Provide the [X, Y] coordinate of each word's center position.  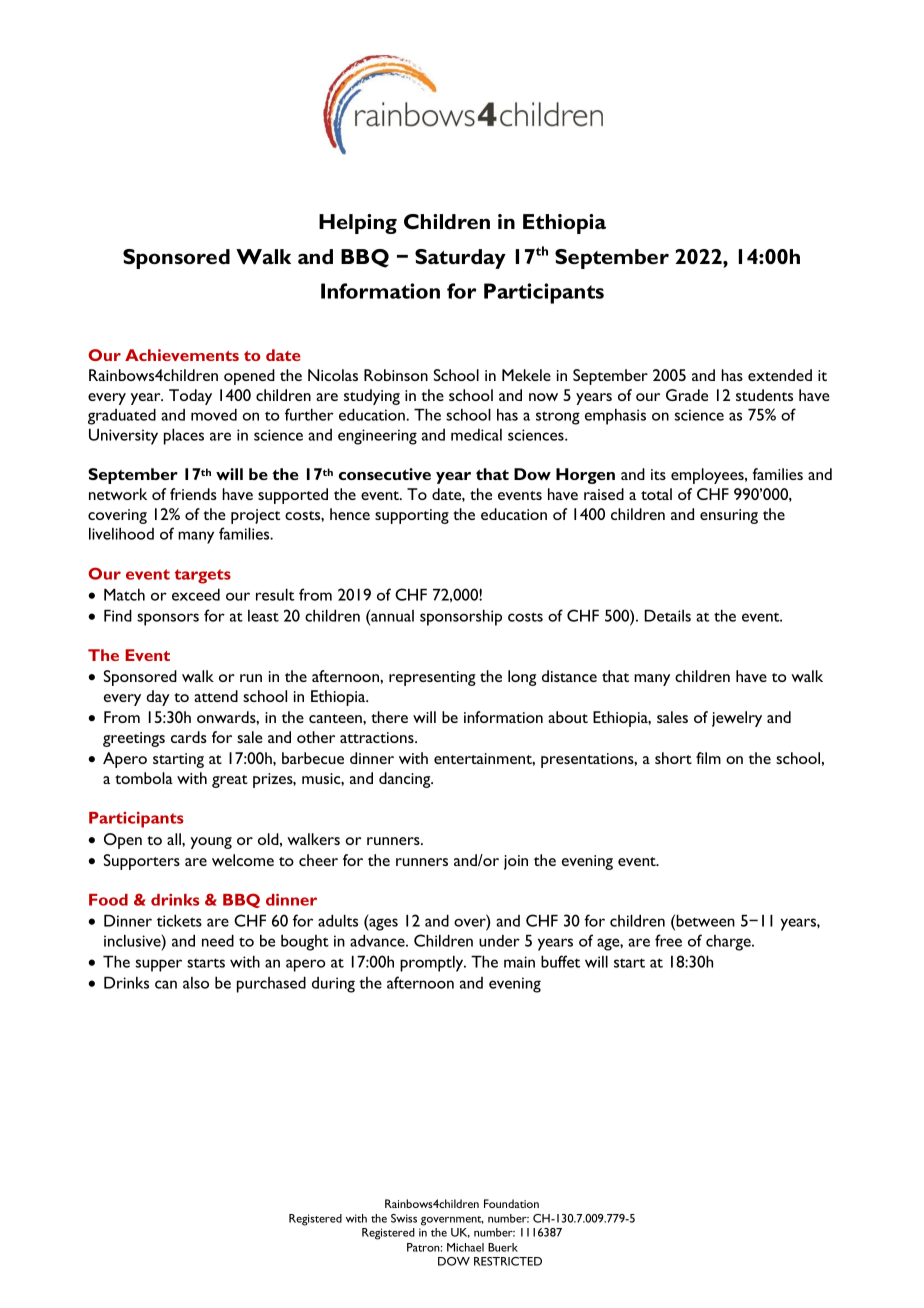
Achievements [182, 355]
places [184, 436]
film [708, 758]
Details [667, 615]
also [196, 983]
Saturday [460, 259]
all [175, 839]
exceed [196, 594]
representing [432, 678]
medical [476, 435]
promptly [433, 963]
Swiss [404, 1218]
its [658, 474]
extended [780, 375]
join [516, 862]
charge [729, 943]
